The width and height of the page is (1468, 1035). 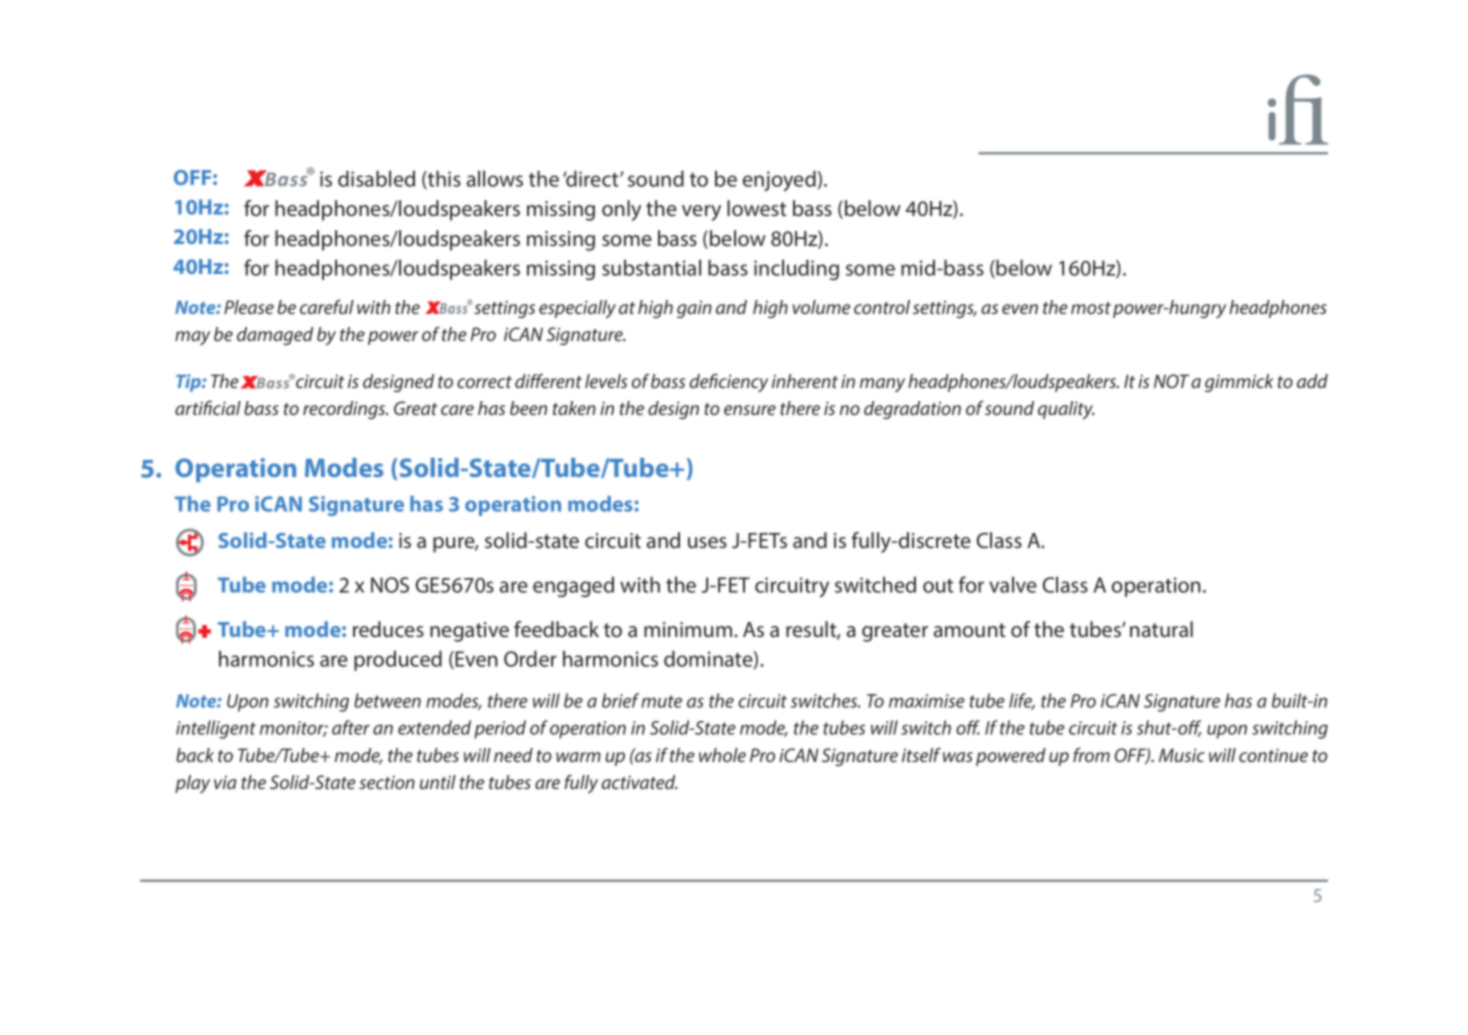 I want to click on enjoyed, so click(x=780, y=181).
